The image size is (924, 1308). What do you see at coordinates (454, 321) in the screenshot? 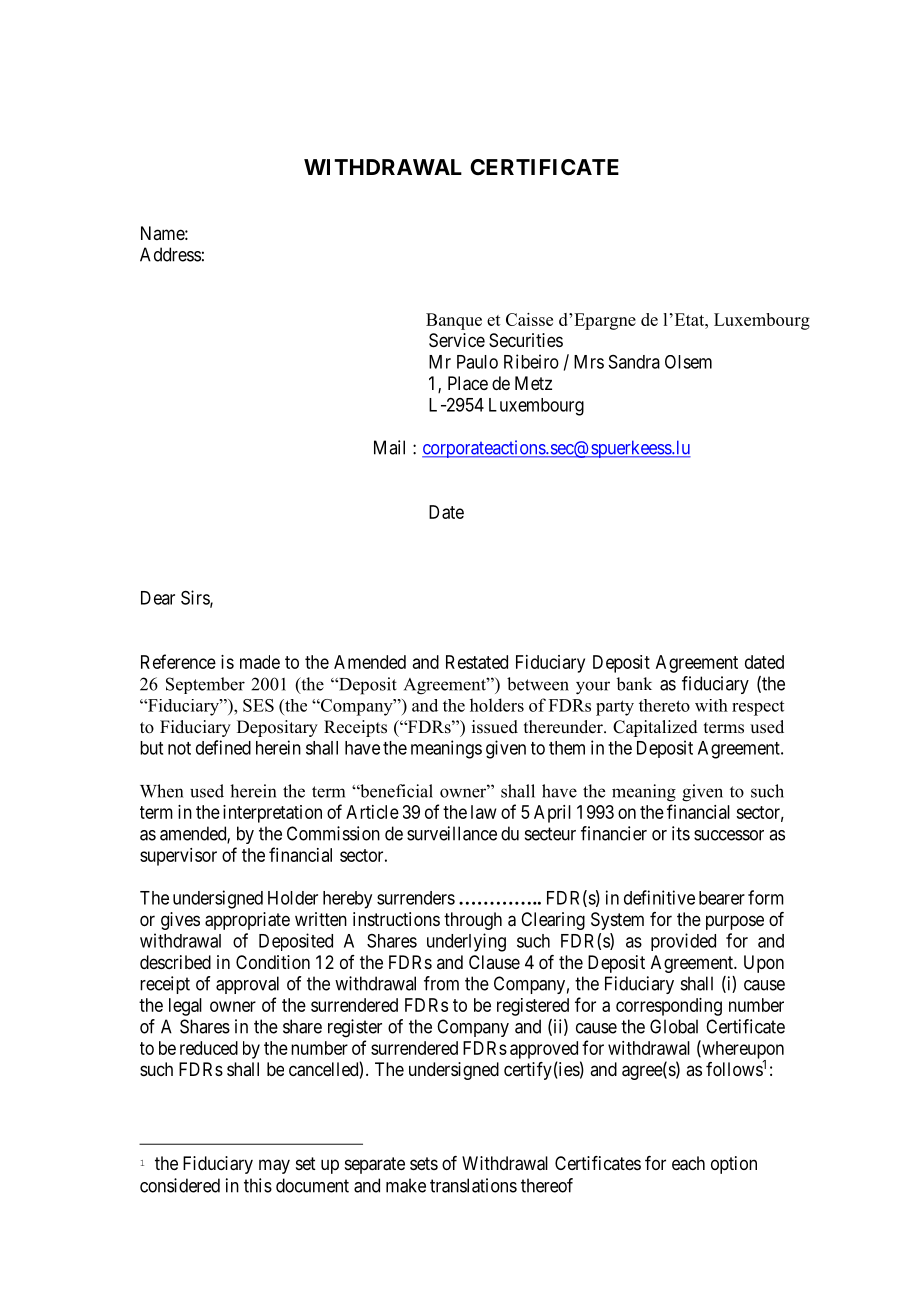
I see `Banque` at bounding box center [454, 321].
